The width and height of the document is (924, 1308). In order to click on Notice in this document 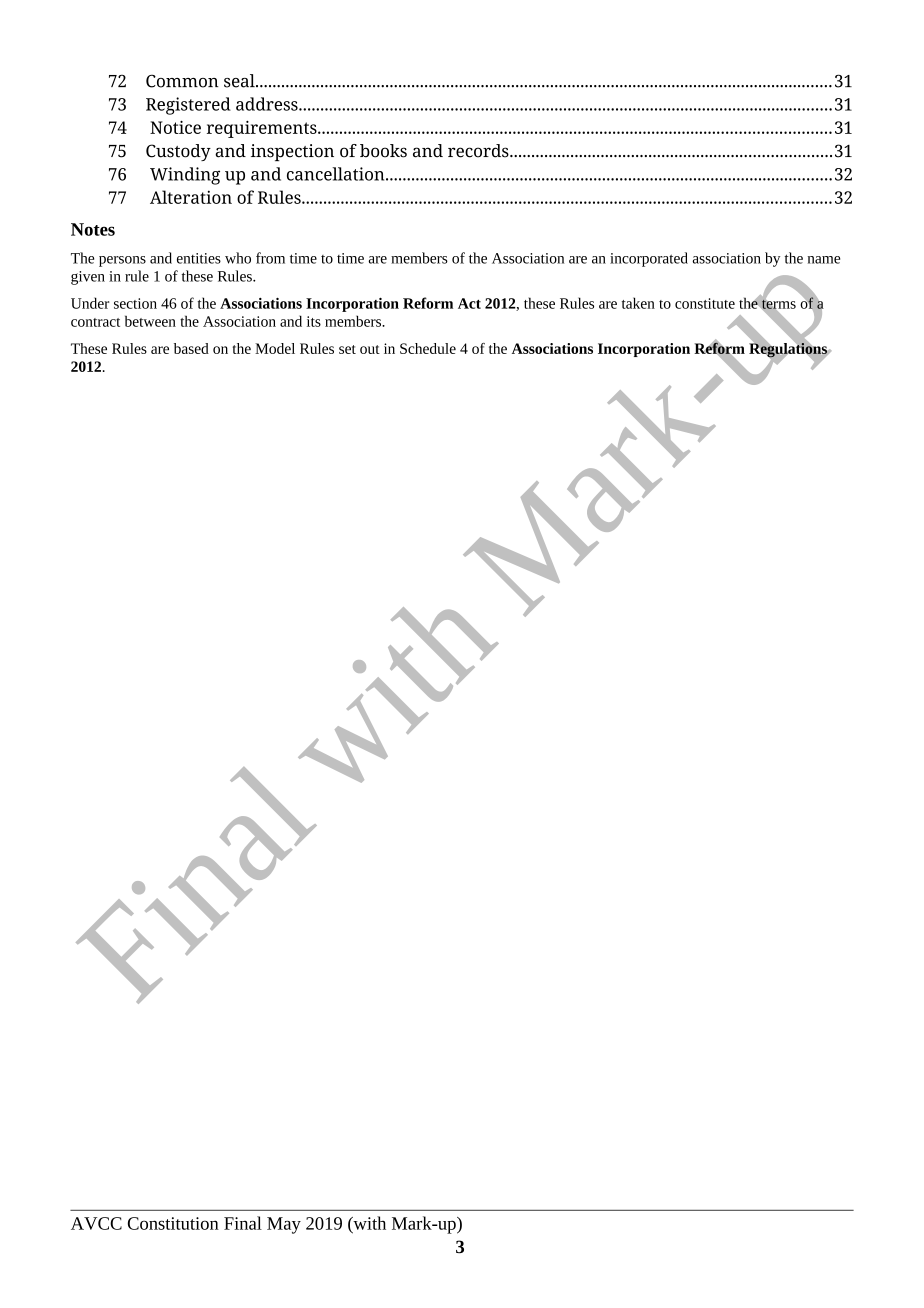, I will do `click(175, 127)`.
